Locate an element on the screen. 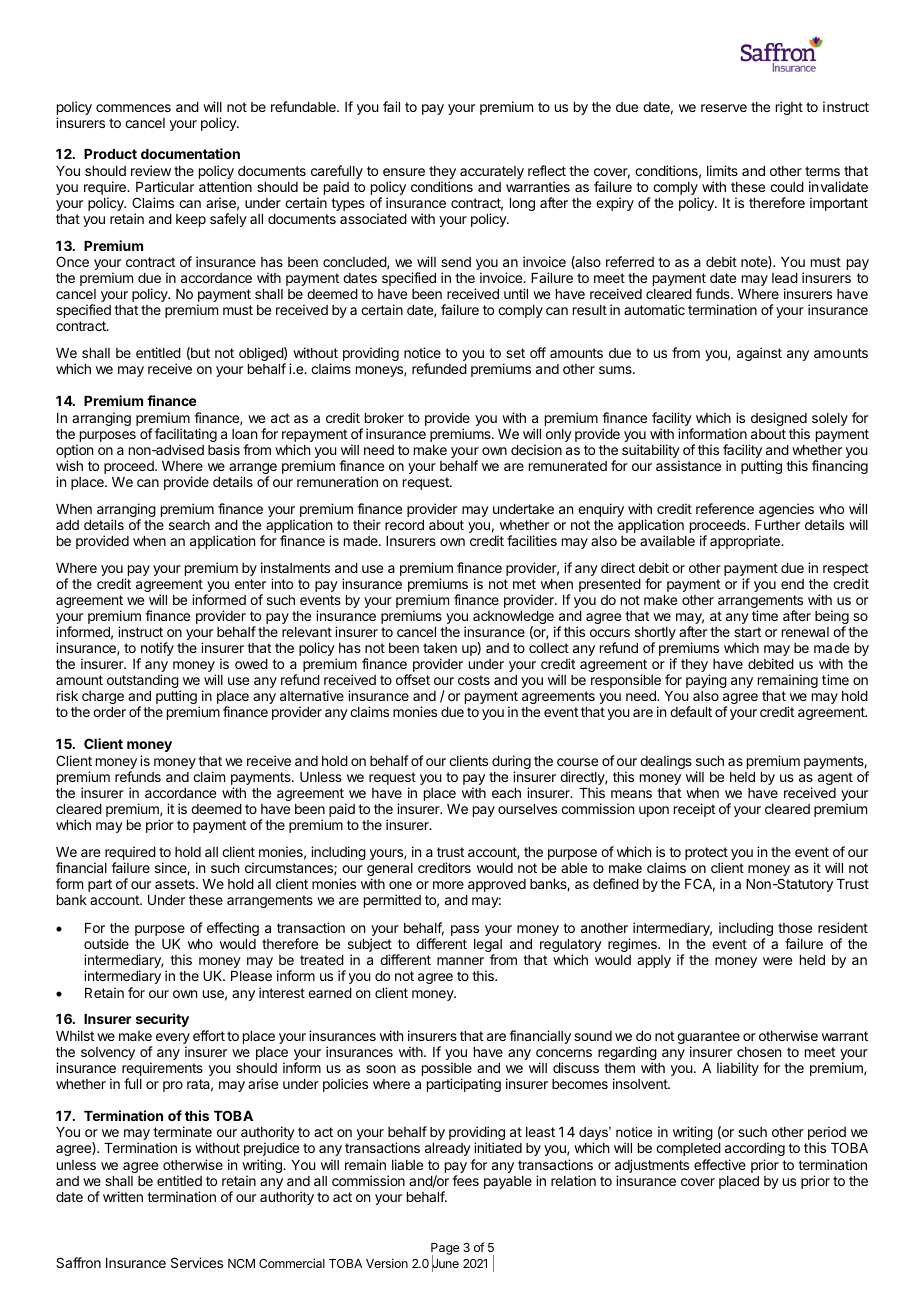 Image resolution: width=924 pixels, height=1308 pixels. search is located at coordinates (189, 525).
